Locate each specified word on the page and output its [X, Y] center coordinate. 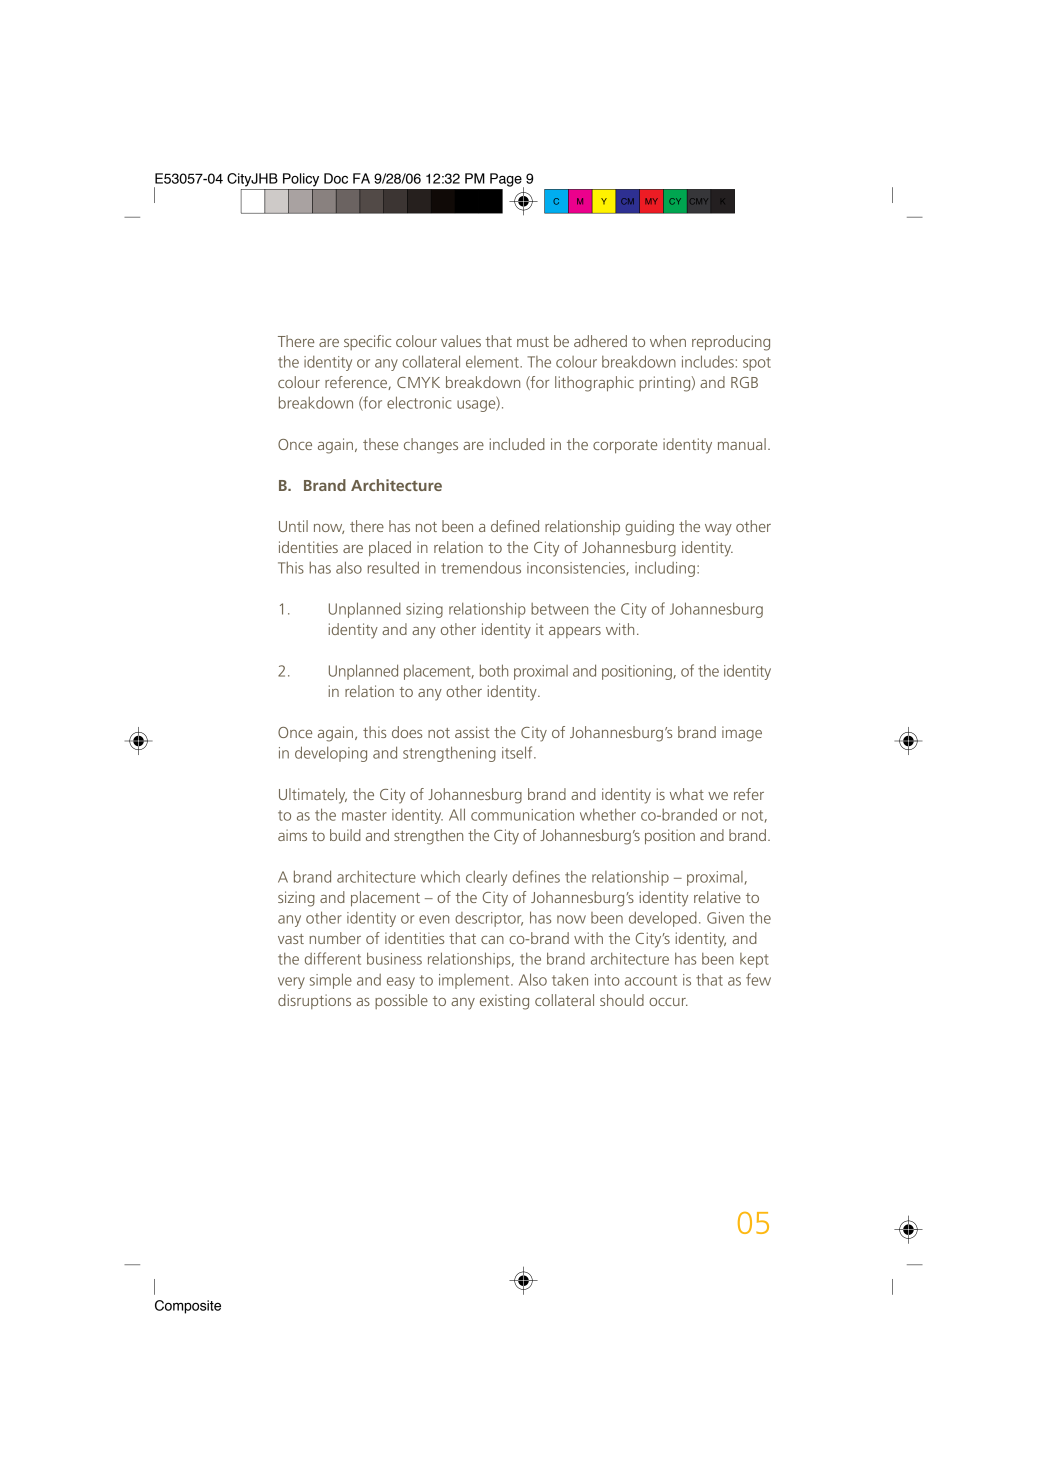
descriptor [489, 919]
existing [504, 1002]
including [665, 569]
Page [507, 181]
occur [668, 1002]
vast [291, 939]
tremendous [481, 567]
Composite [188, 1307]
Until [293, 526]
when [668, 341]
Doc [336, 178]
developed [663, 919]
